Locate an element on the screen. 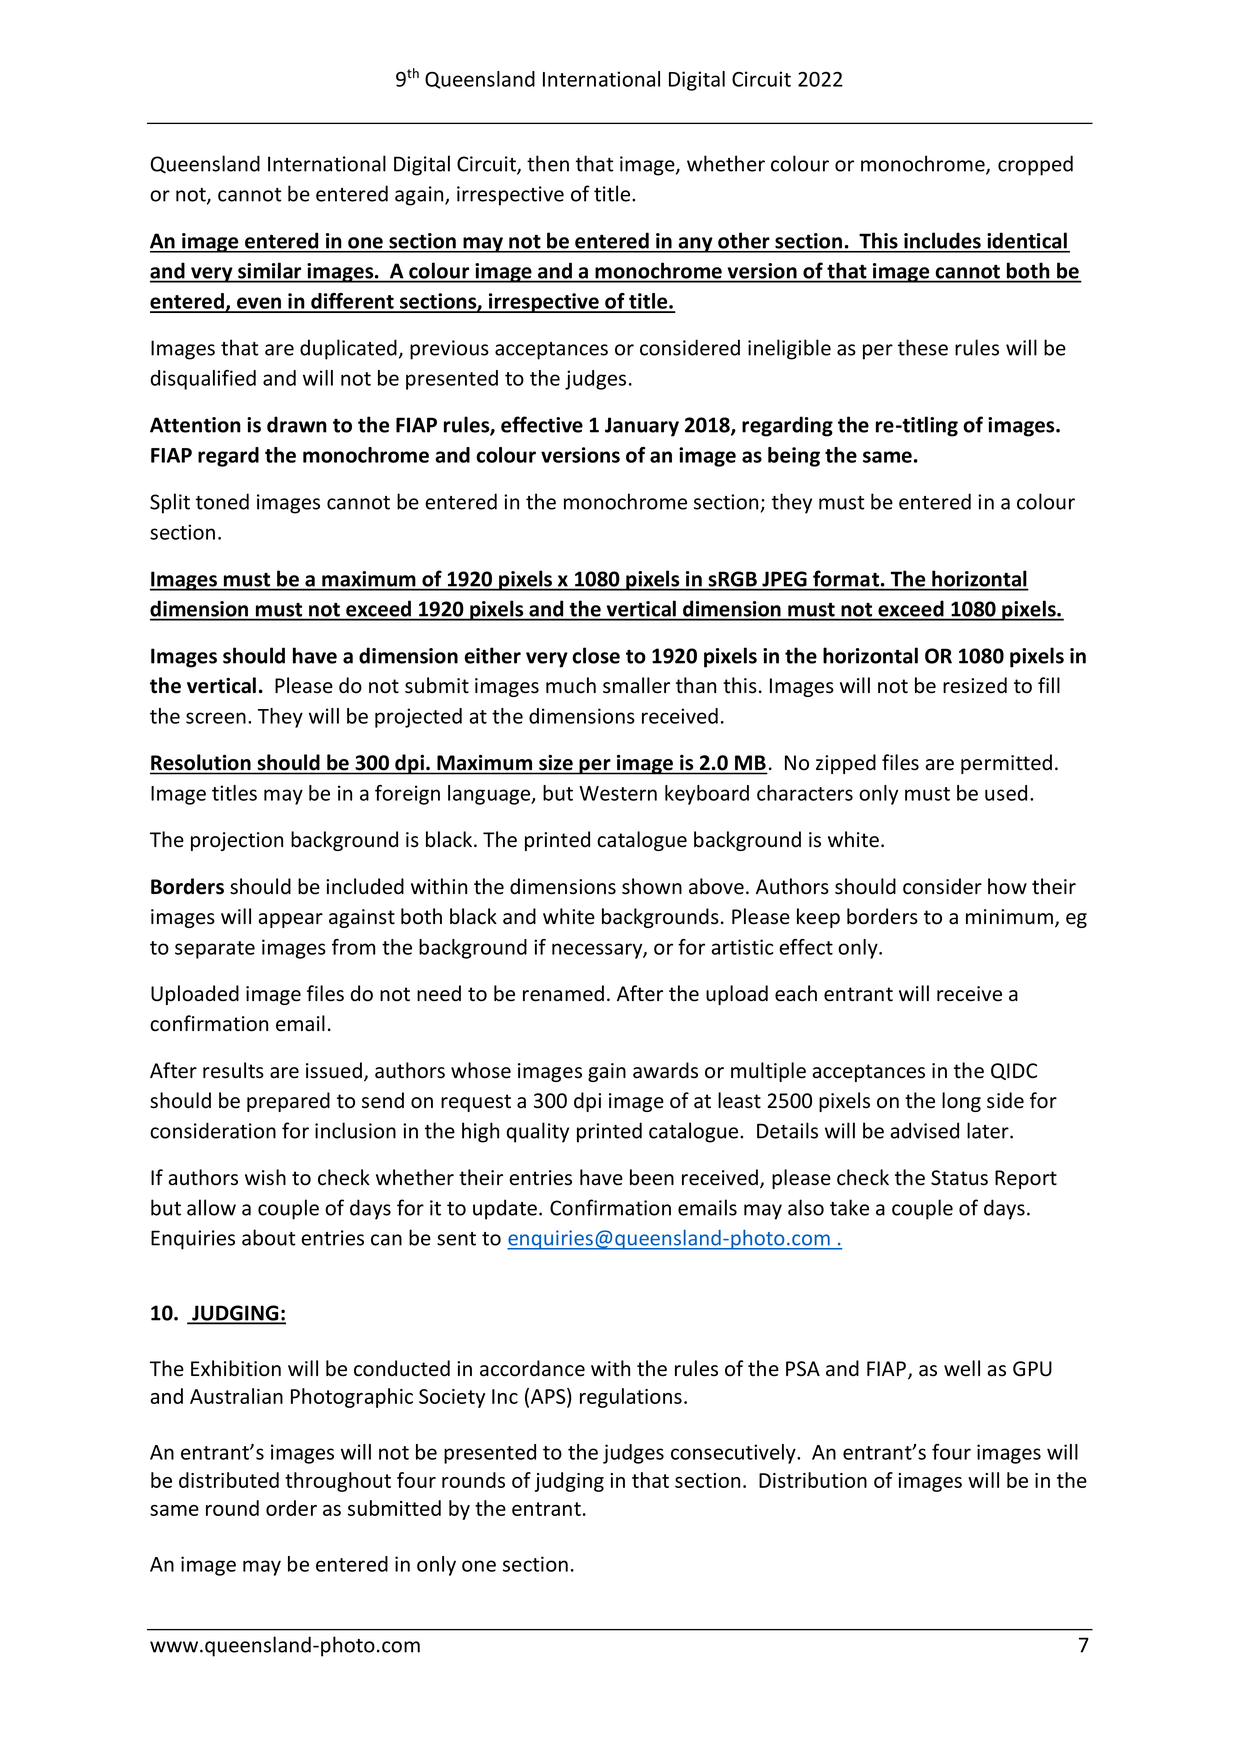 The width and height of the screenshot is (1239, 1751). then is located at coordinates (548, 163).
